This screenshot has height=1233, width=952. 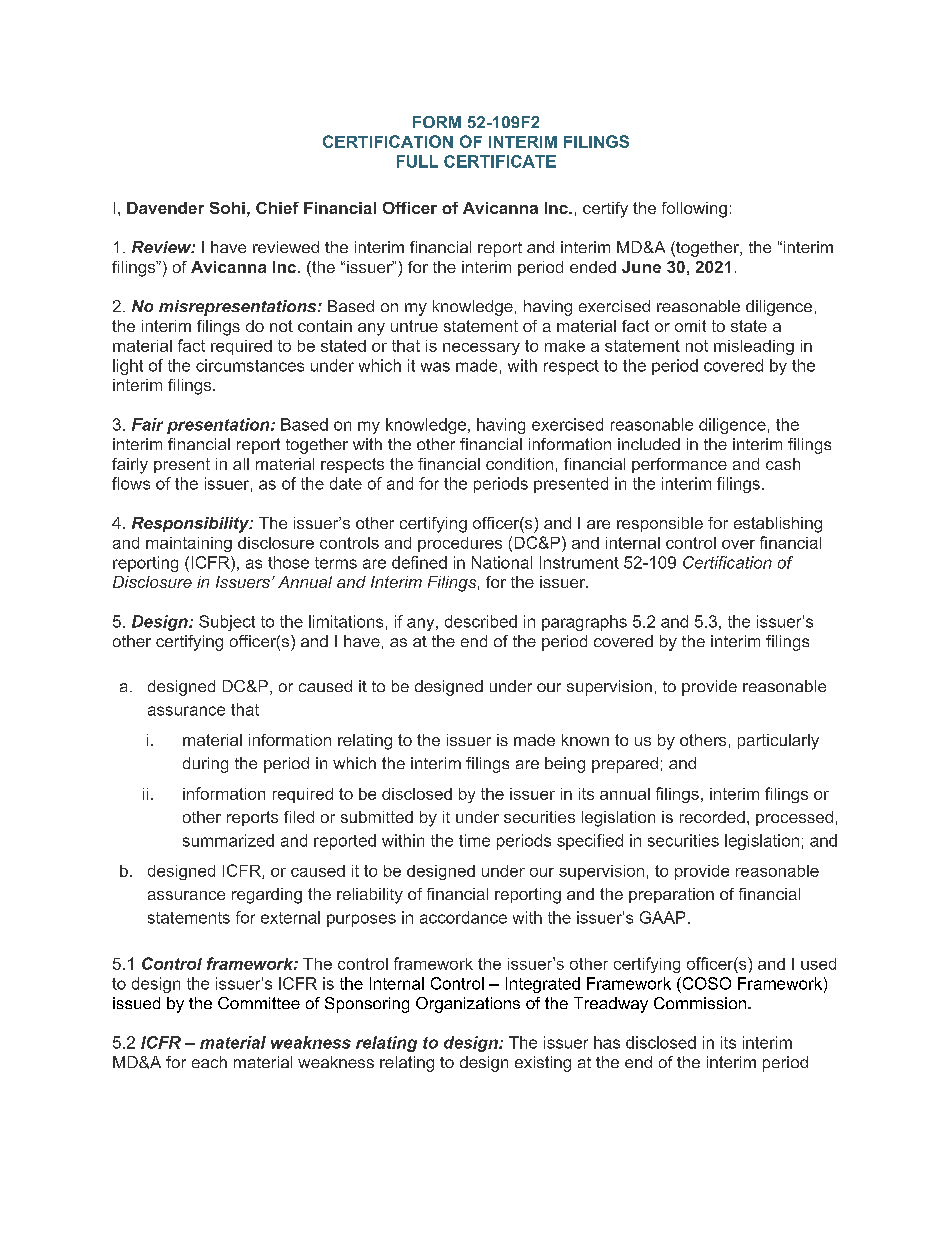 What do you see at coordinates (694, 210) in the screenshot?
I see `following` at bounding box center [694, 210].
